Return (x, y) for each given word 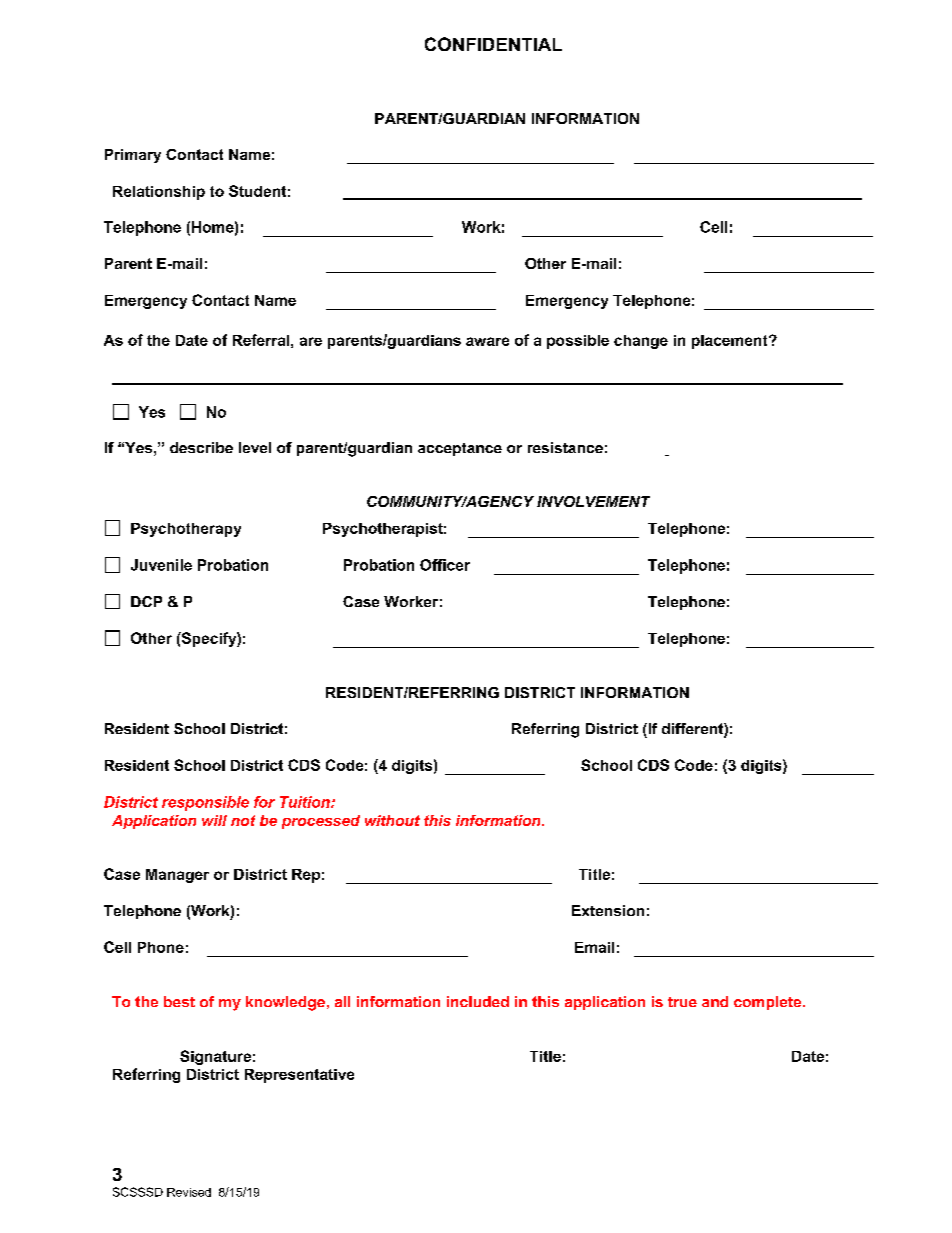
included (478, 1001)
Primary (133, 156)
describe (201, 447)
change (641, 342)
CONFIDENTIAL (493, 44)
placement (731, 342)
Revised (189, 1192)
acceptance (460, 449)
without (392, 820)
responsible (205, 803)
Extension (608, 910)
